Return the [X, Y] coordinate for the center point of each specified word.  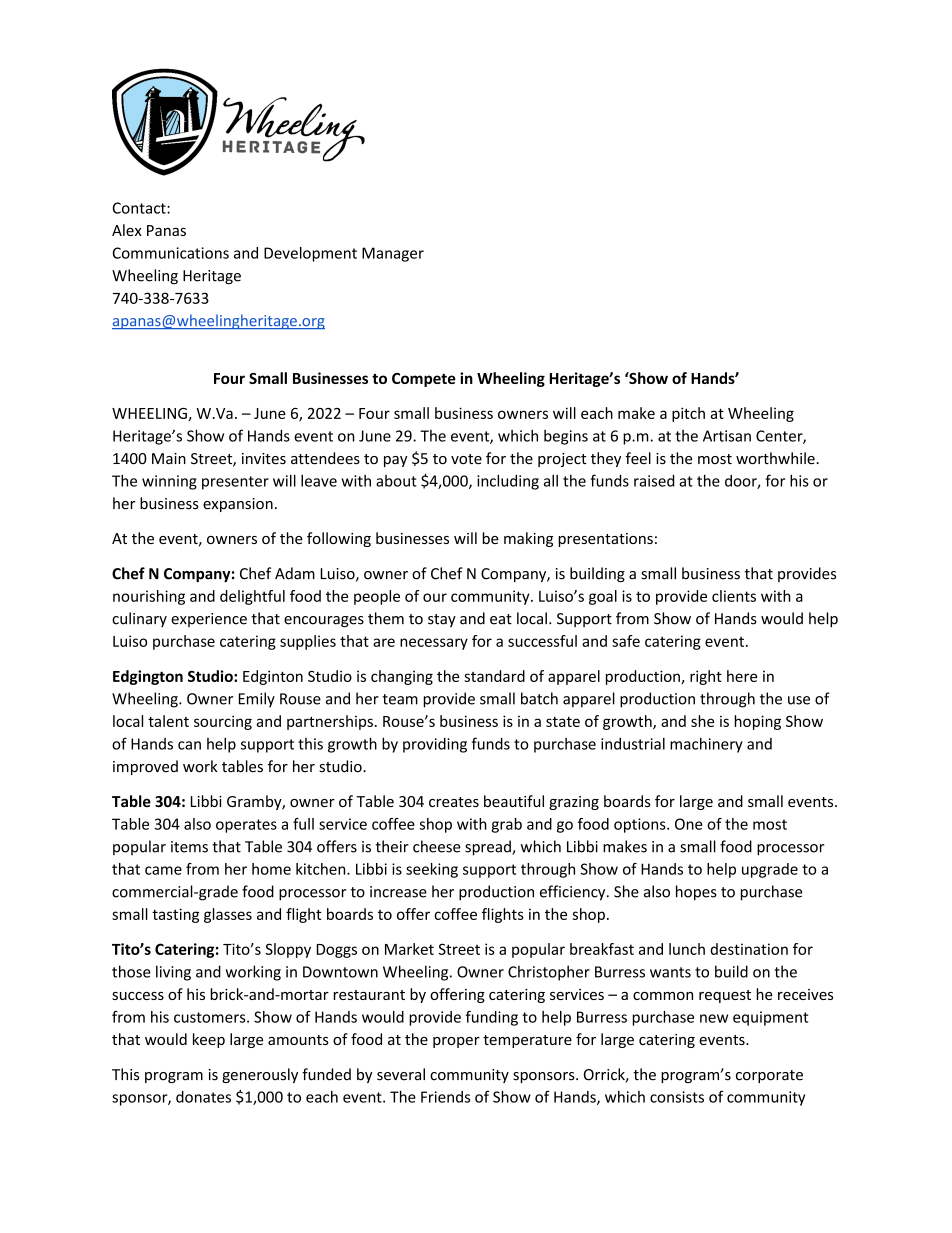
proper [456, 1042]
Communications [171, 253]
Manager [393, 254]
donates [203, 1097]
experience [209, 620]
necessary [434, 644]
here [742, 676]
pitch [688, 414]
